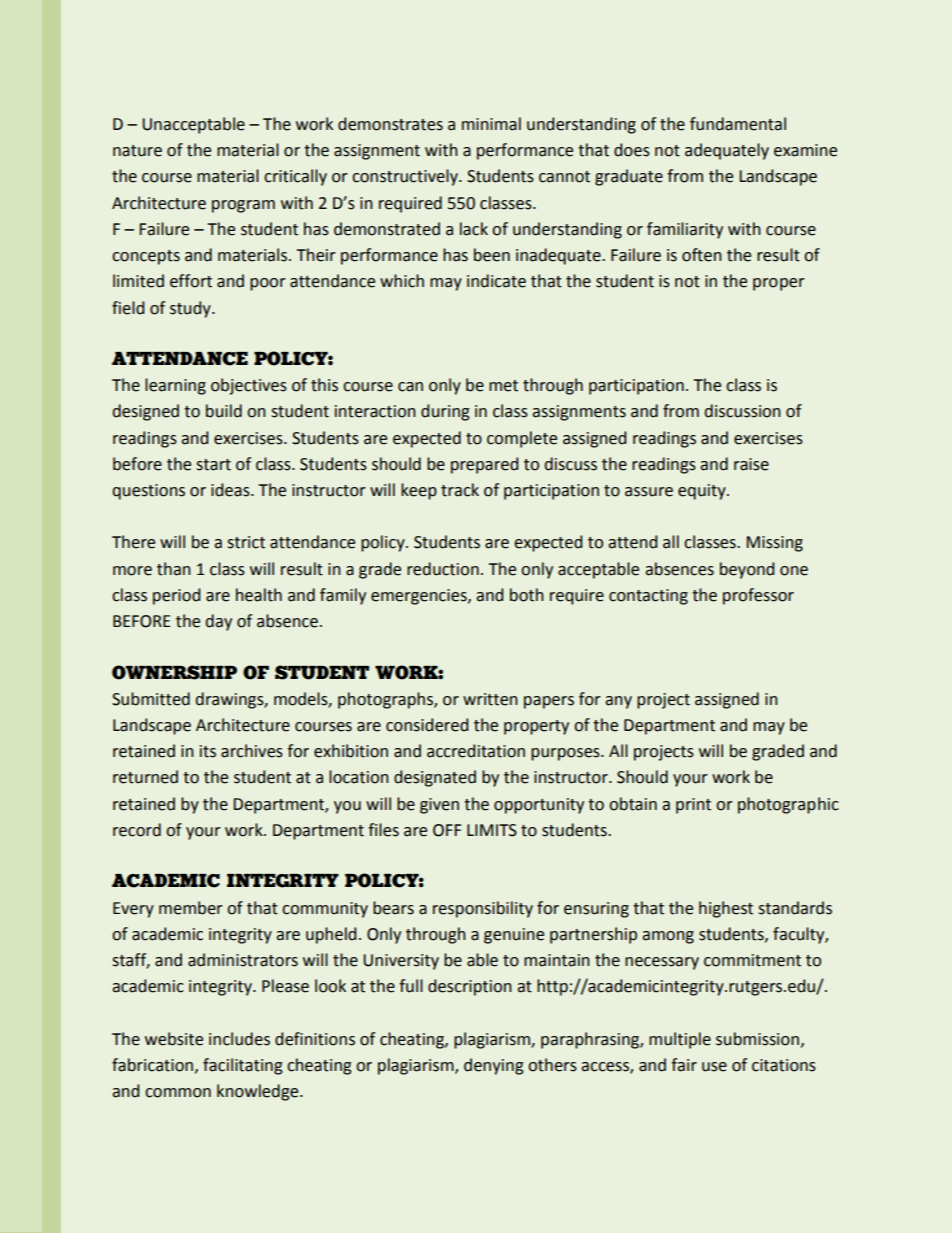 Image resolution: width=952 pixels, height=1233 pixels. Describe the element at coordinates (751, 464) in the document. I see `raise` at that location.
